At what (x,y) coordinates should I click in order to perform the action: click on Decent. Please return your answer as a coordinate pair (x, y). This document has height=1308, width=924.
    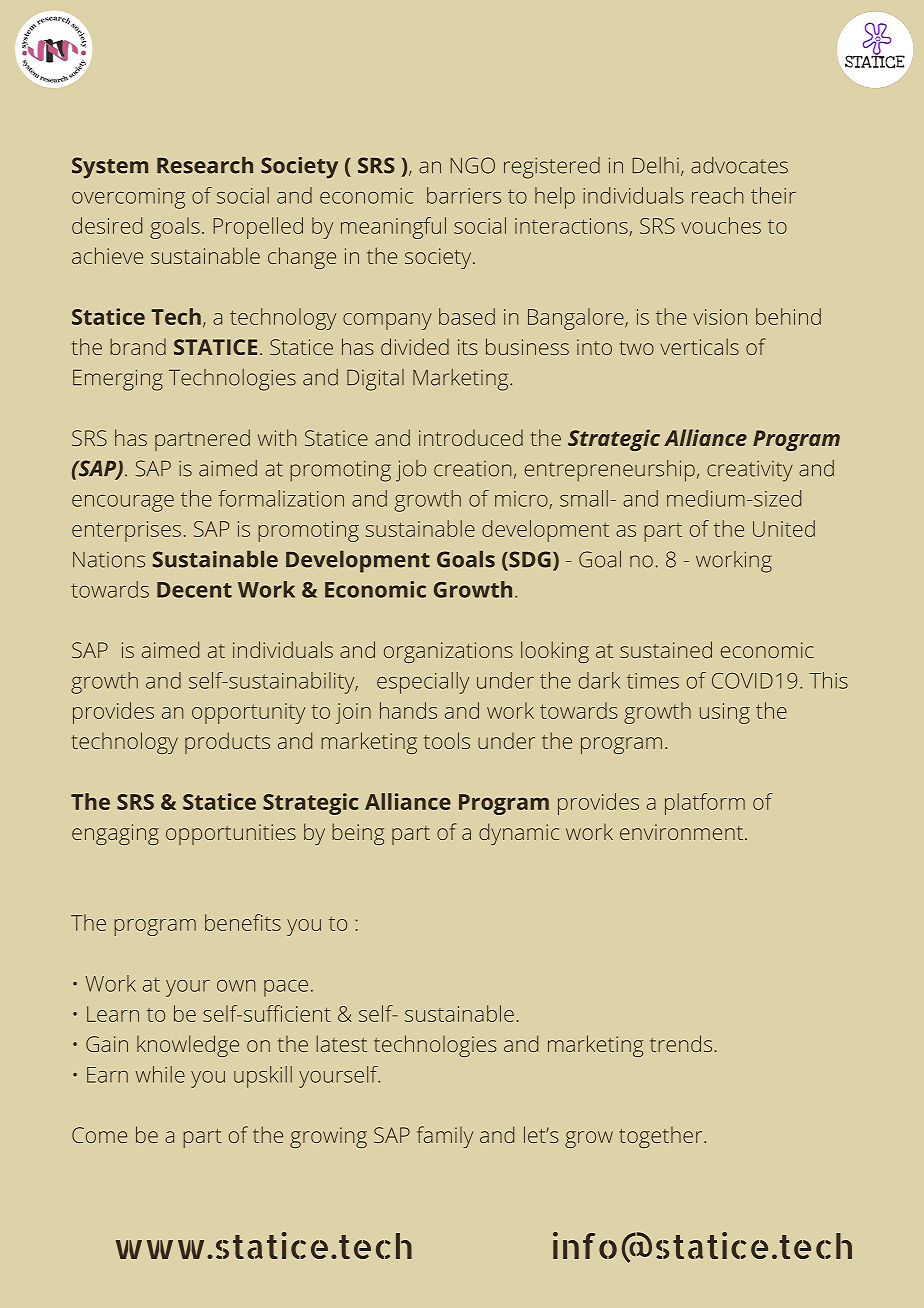
    Looking at the image, I should click on (194, 590).
